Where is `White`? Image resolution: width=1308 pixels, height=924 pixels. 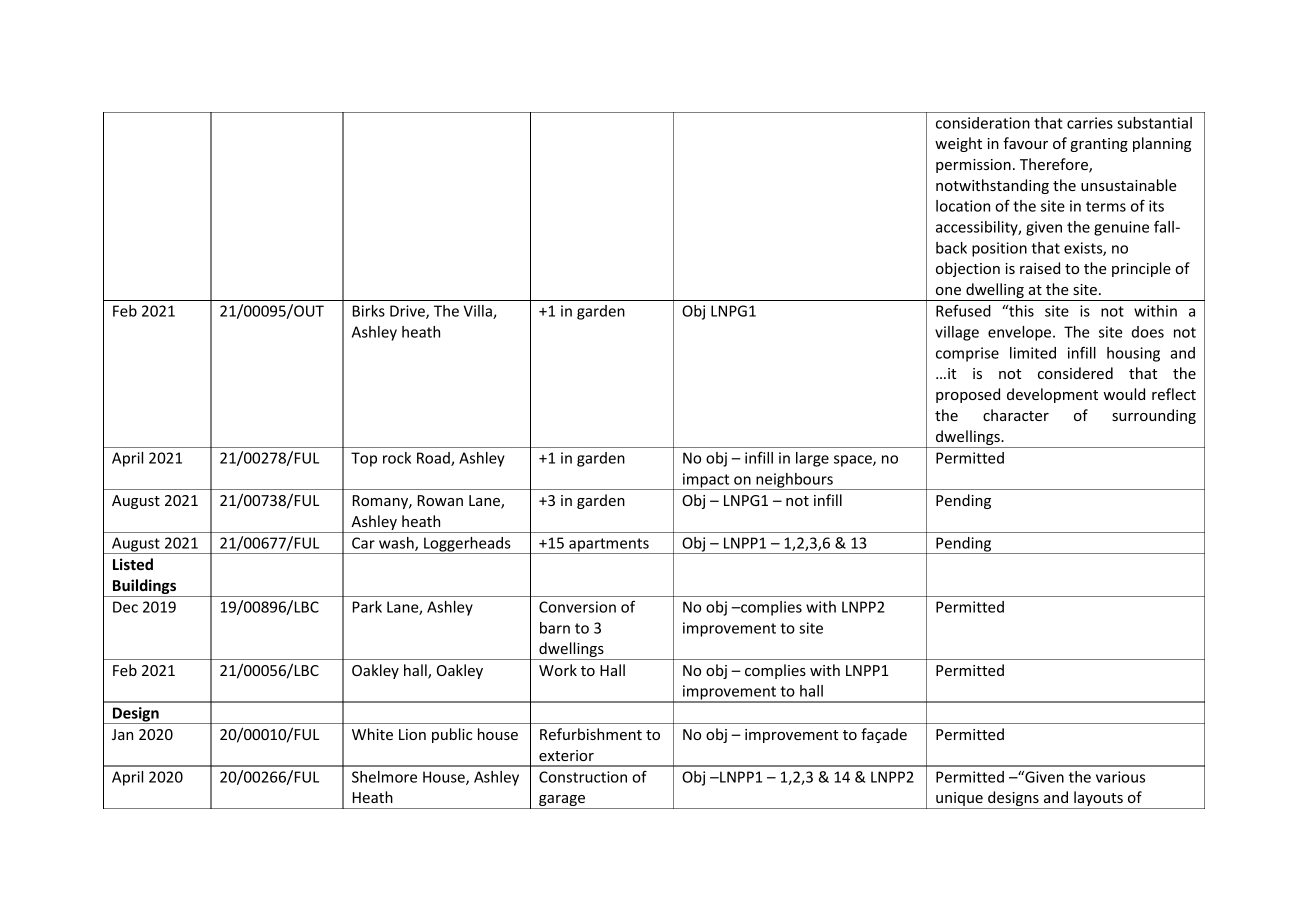
White is located at coordinates (372, 734).
